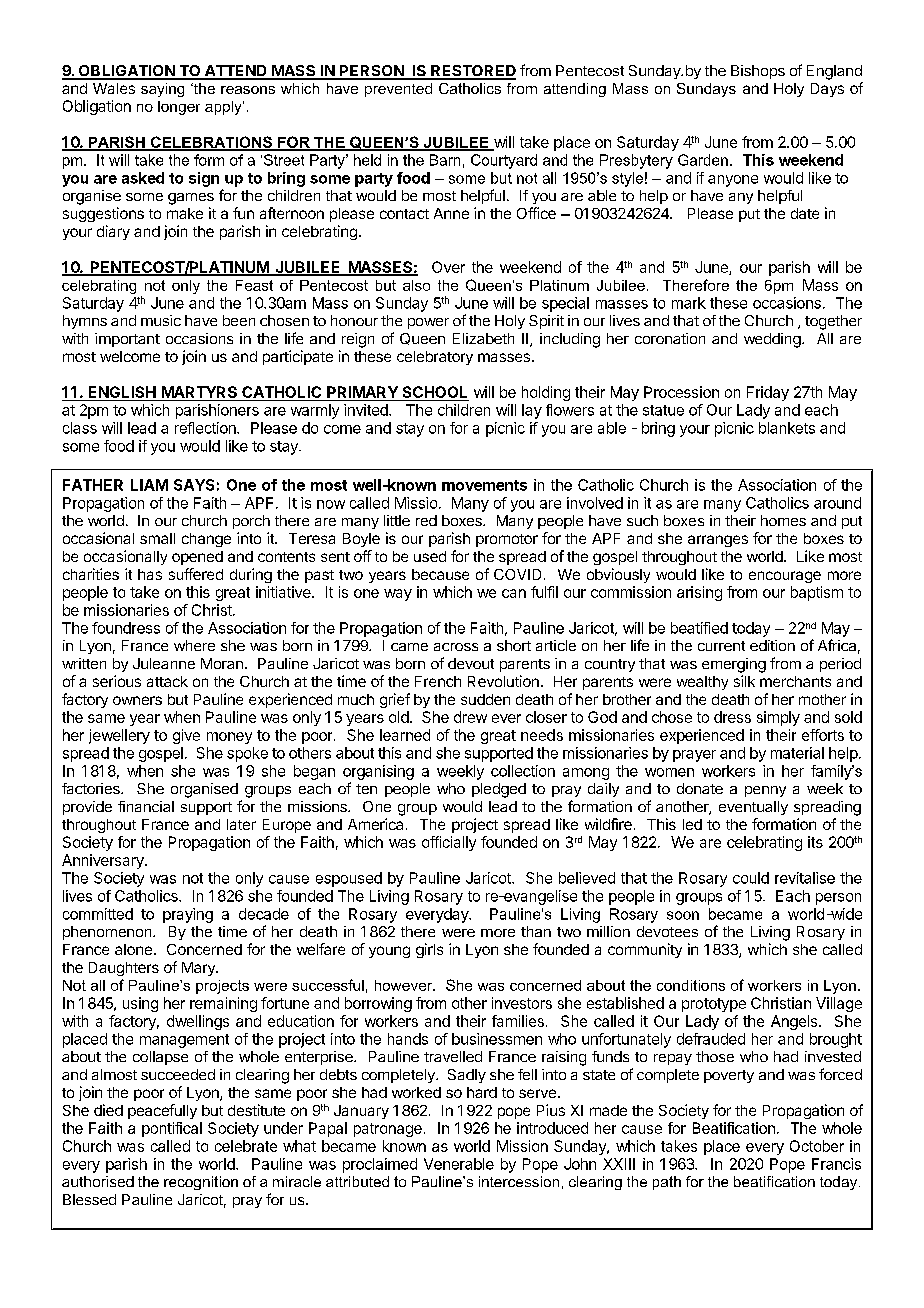 The height and width of the screenshot is (1308, 924). I want to click on where, so click(194, 645).
